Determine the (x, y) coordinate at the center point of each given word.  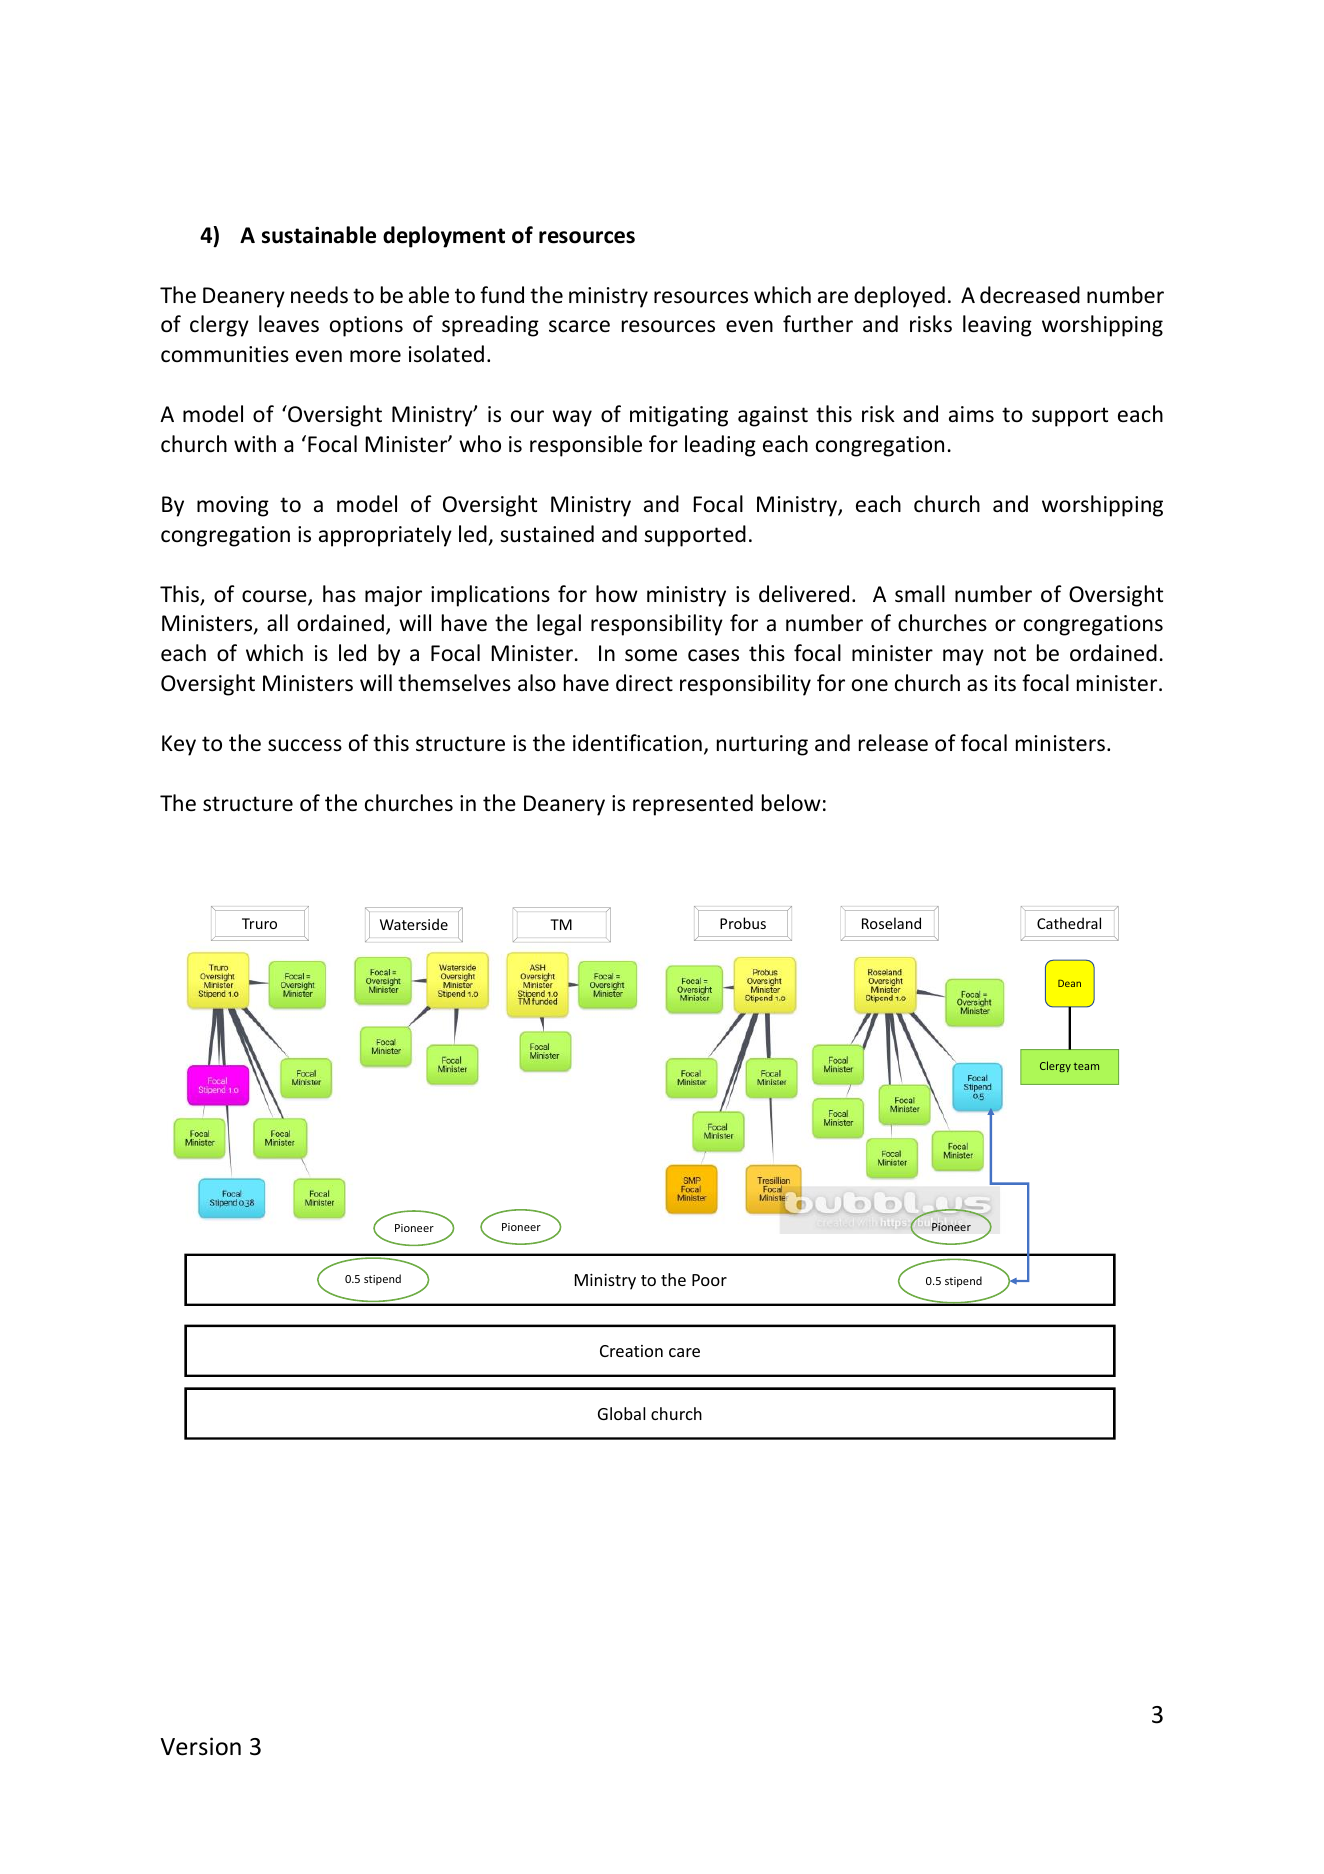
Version (200, 1746)
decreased (1030, 295)
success (305, 745)
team (1086, 1066)
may (963, 657)
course (275, 597)
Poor (709, 1280)
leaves (289, 324)
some (651, 655)
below (791, 803)
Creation (631, 1351)
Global (621, 1413)
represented (693, 805)
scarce (579, 326)
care (684, 1352)
